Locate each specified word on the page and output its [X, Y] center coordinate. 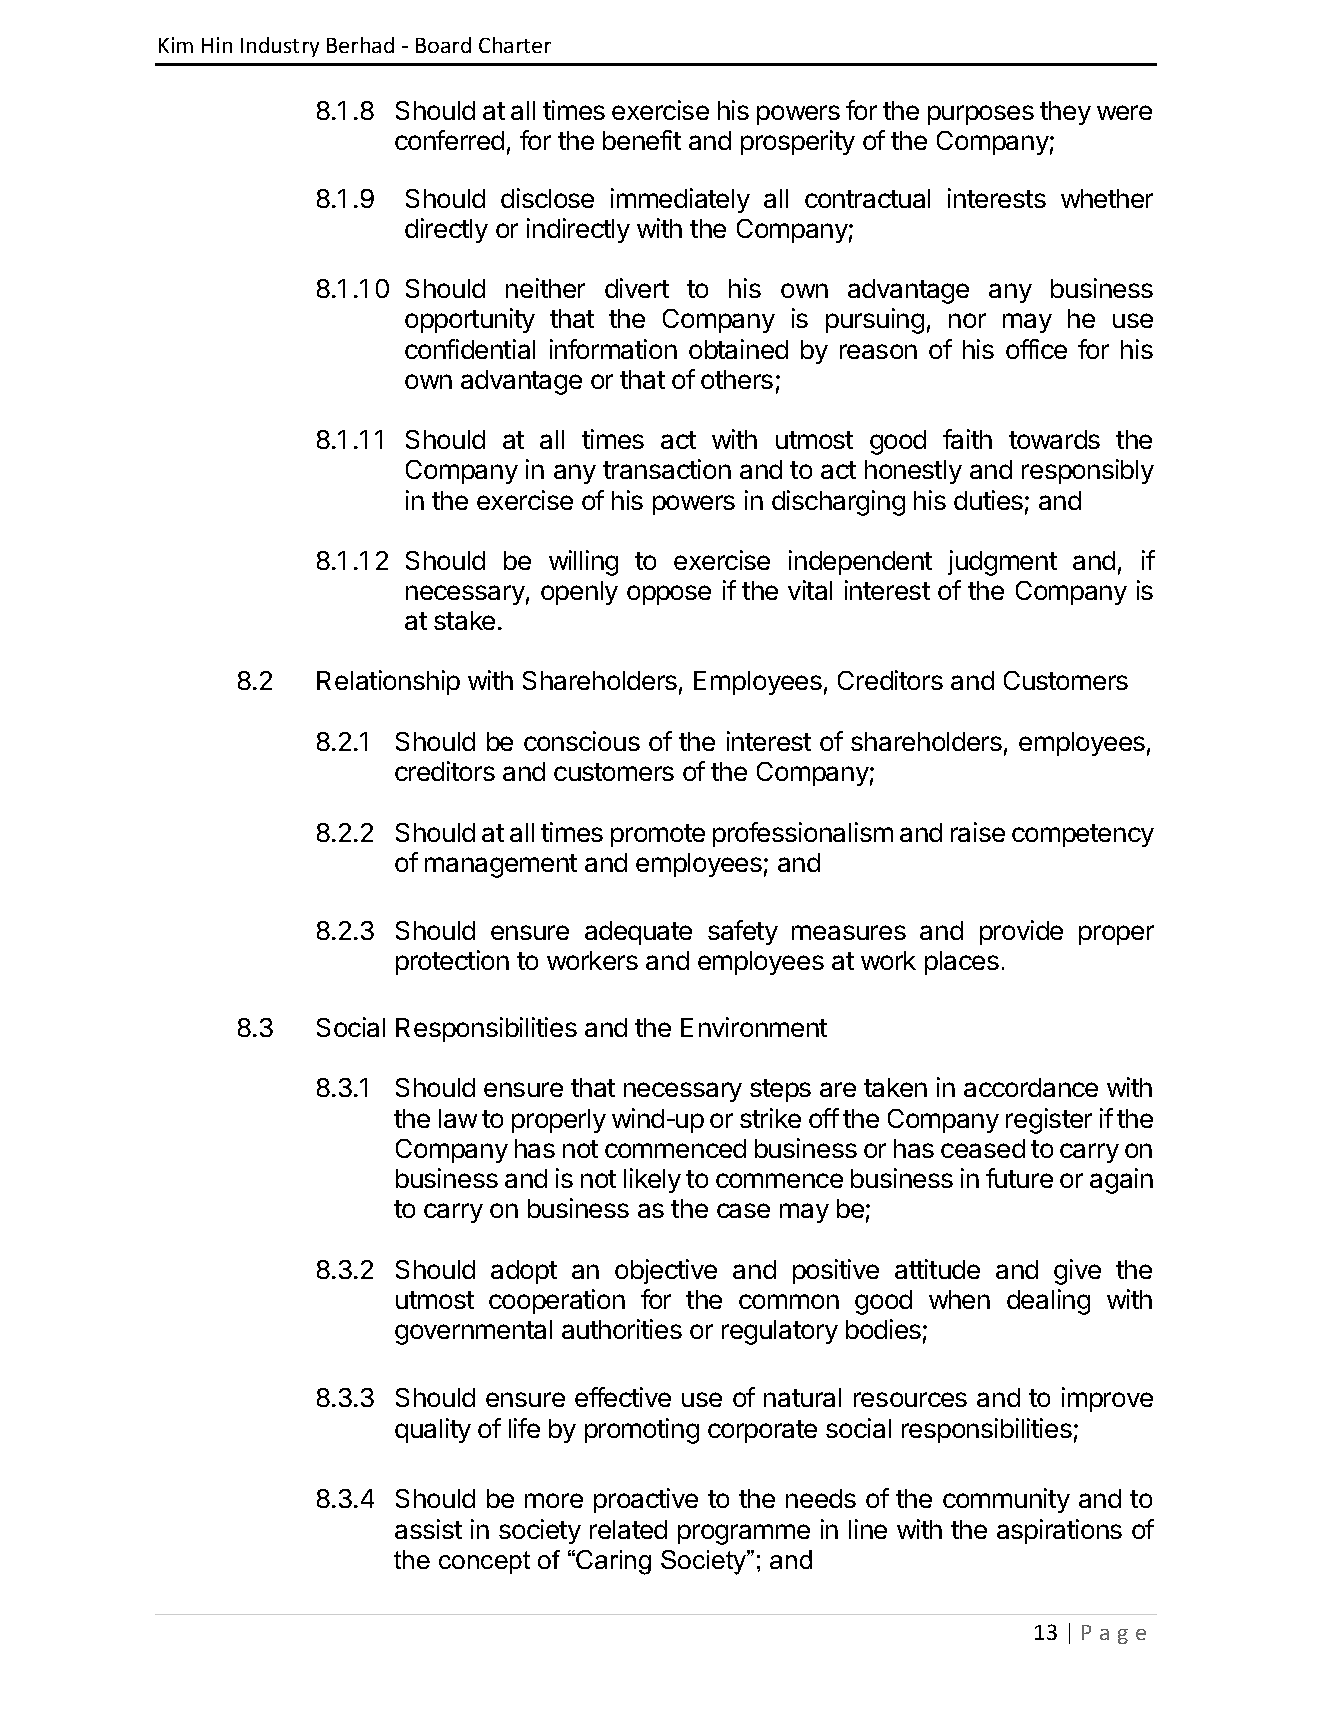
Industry [280, 47]
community [1006, 1500]
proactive [646, 1500]
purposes [981, 115]
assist [428, 1529]
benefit [642, 140]
